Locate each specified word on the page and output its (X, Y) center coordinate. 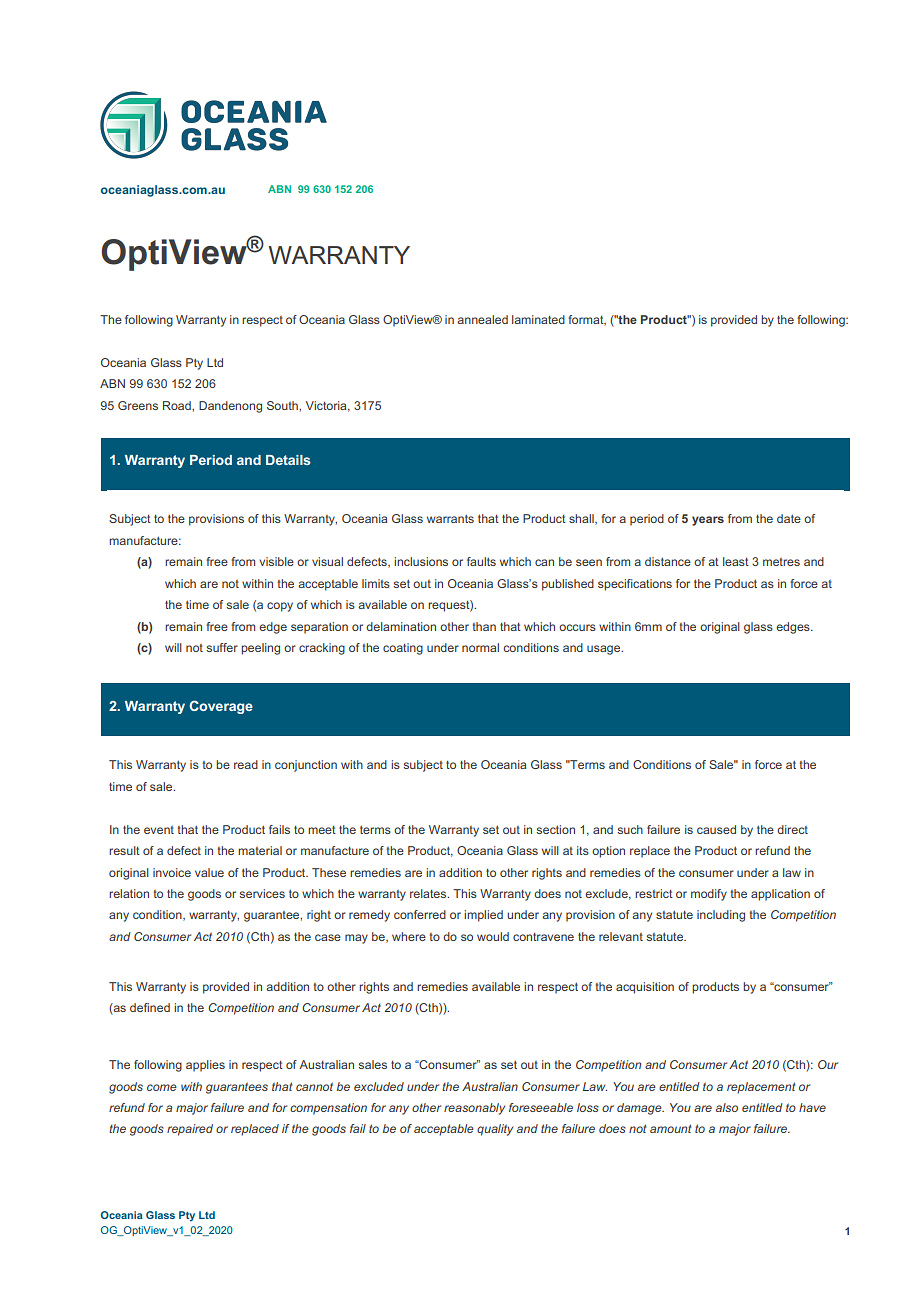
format (587, 320)
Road (178, 405)
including (721, 916)
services (262, 893)
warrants (450, 518)
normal (480, 647)
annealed (482, 319)
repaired (190, 1130)
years (708, 521)
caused (716, 829)
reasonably (474, 1109)
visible (276, 561)
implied (483, 916)
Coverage (221, 707)
